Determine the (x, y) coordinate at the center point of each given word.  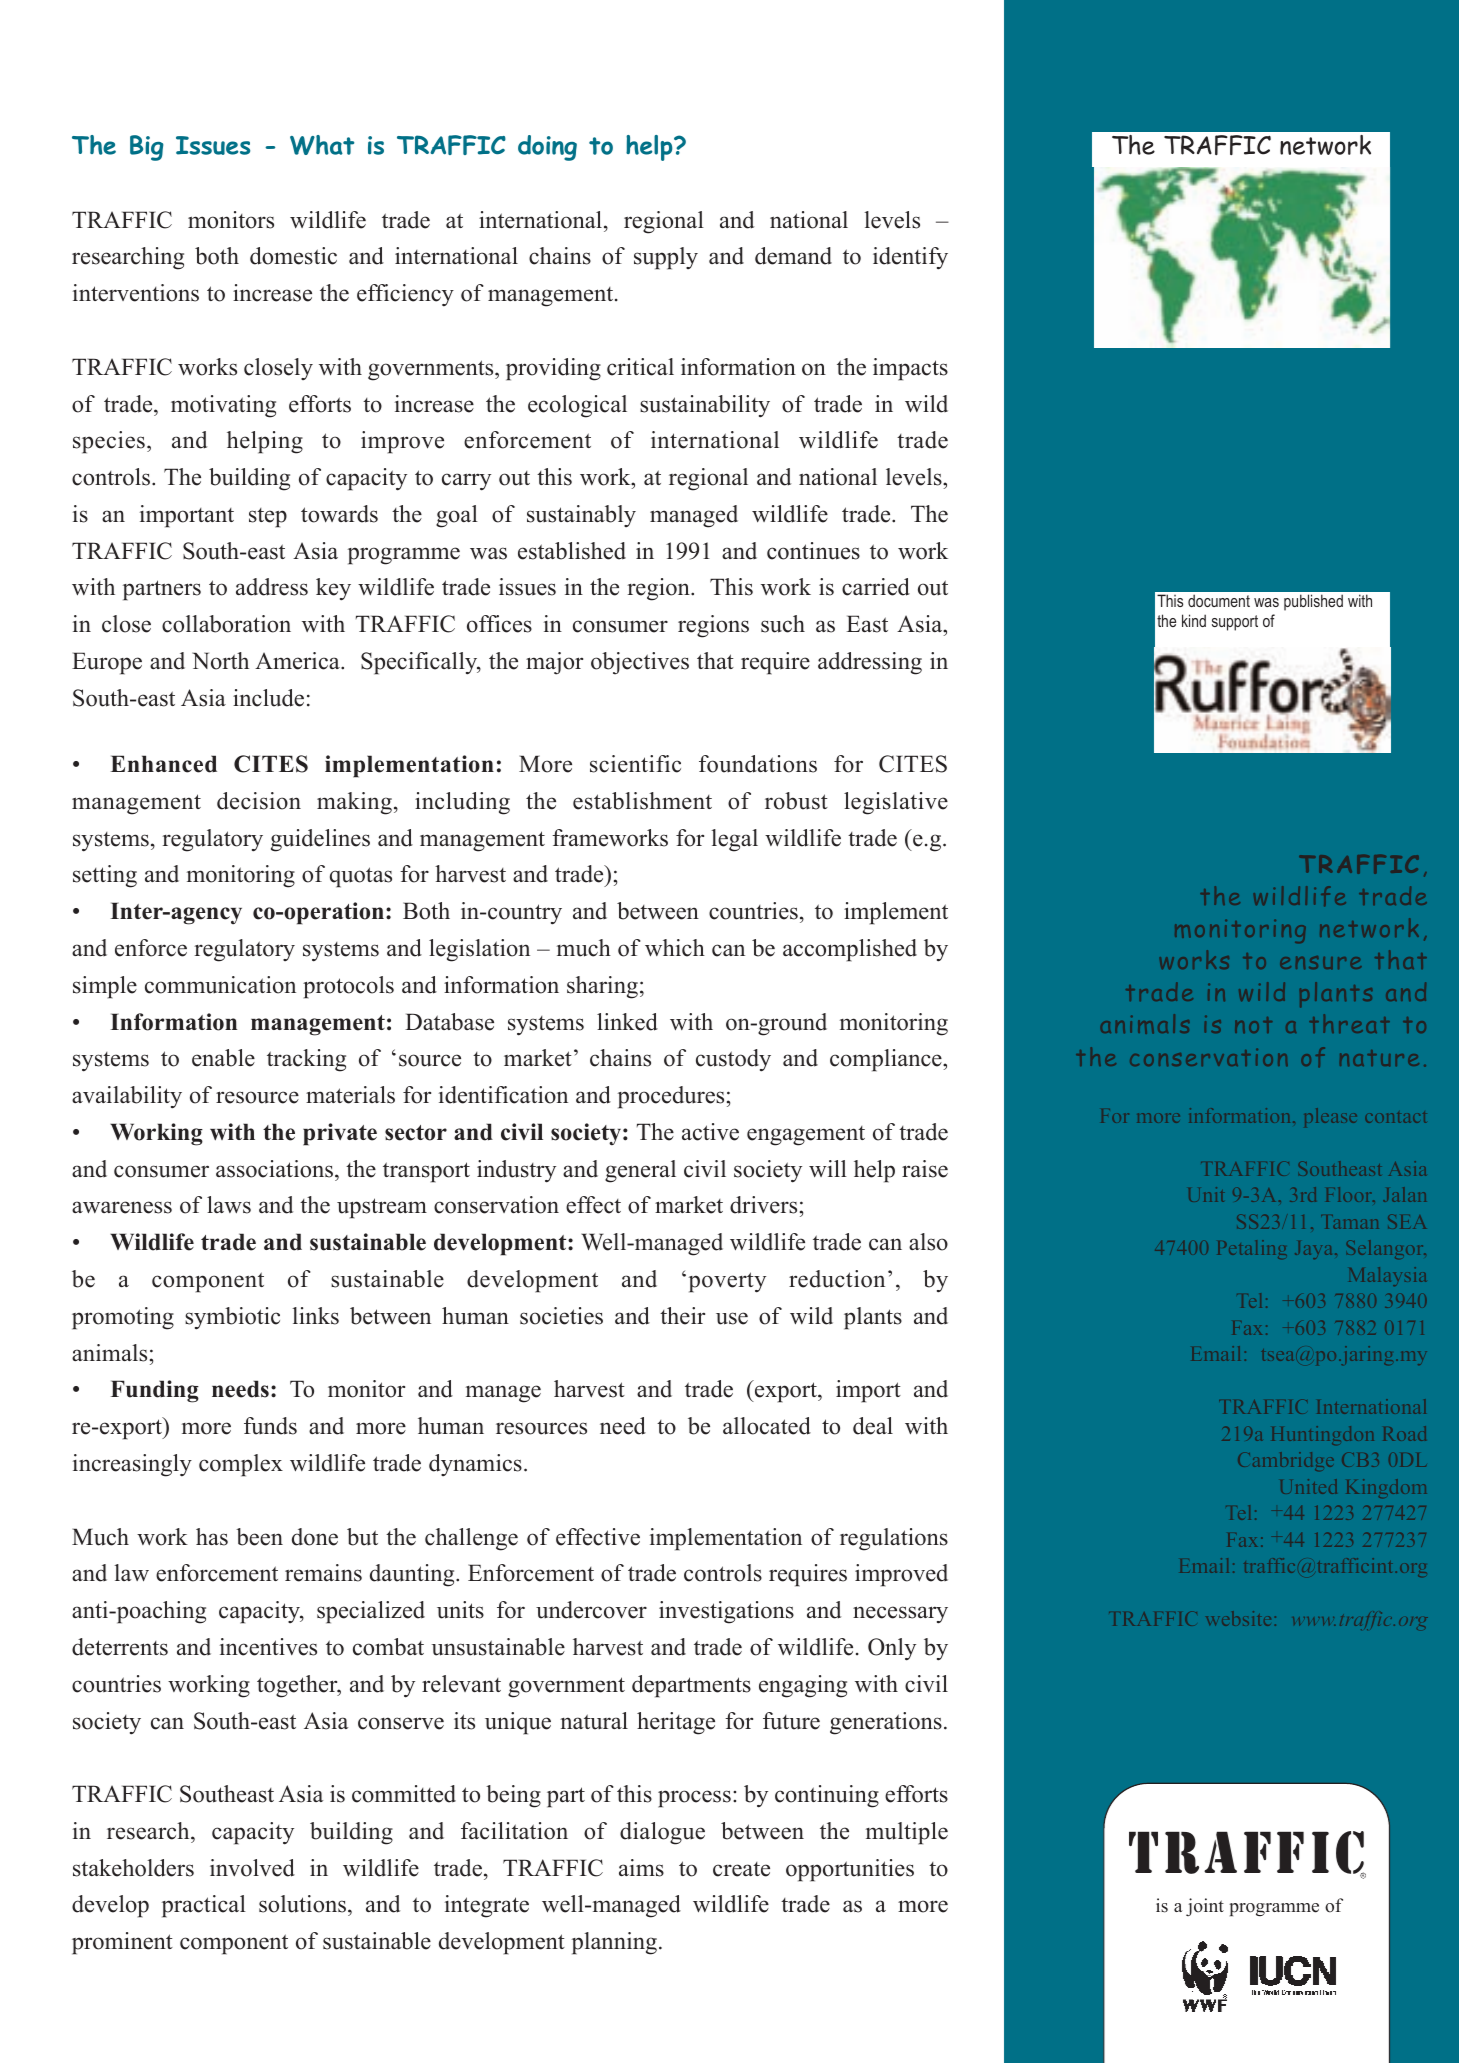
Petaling (1252, 1249)
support (1235, 623)
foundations (758, 764)
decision (259, 801)
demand (793, 256)
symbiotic (232, 1318)
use (732, 1318)
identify (910, 258)
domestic (293, 256)
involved (252, 1868)
